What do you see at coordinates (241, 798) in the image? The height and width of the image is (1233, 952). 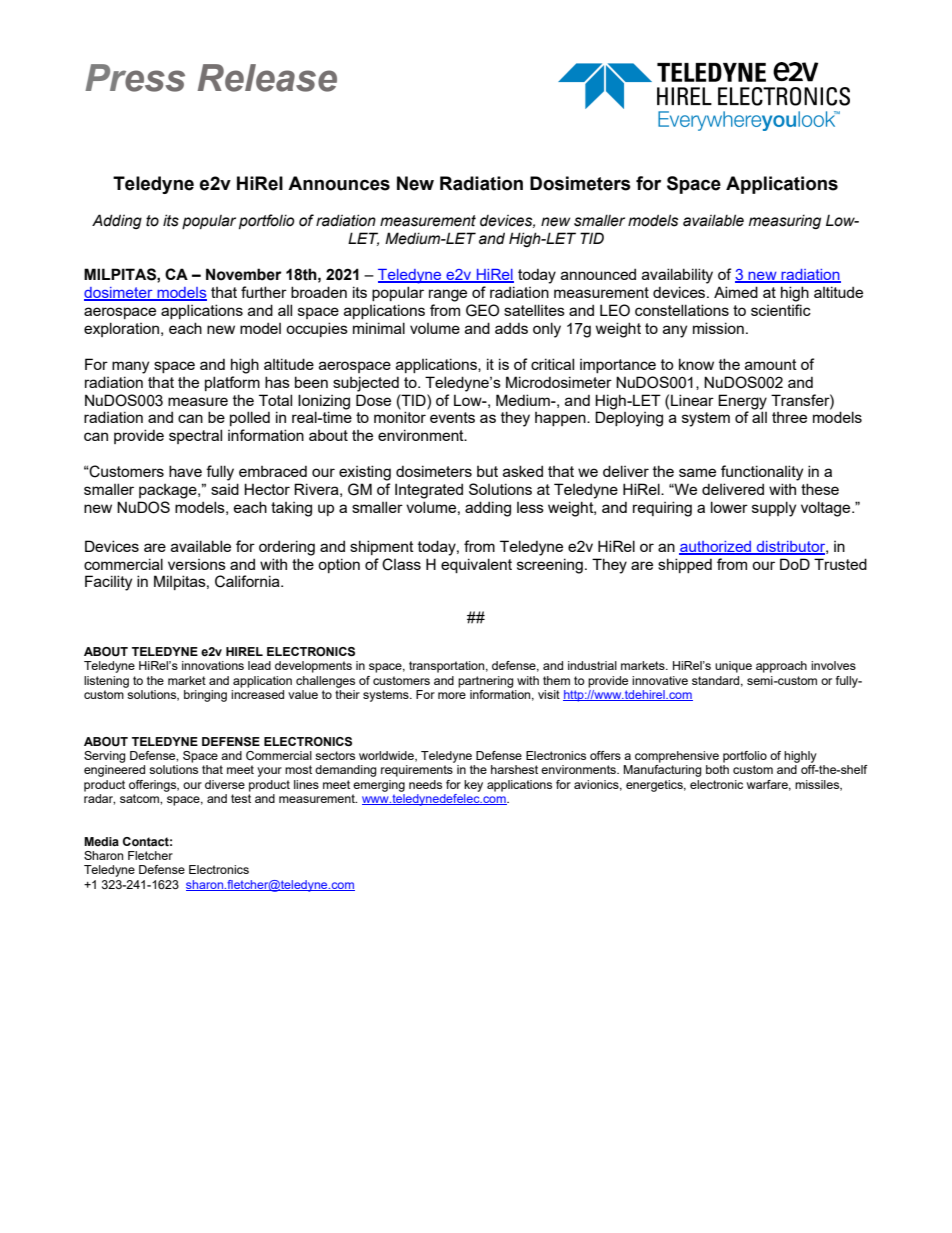 I see `test` at bounding box center [241, 798].
